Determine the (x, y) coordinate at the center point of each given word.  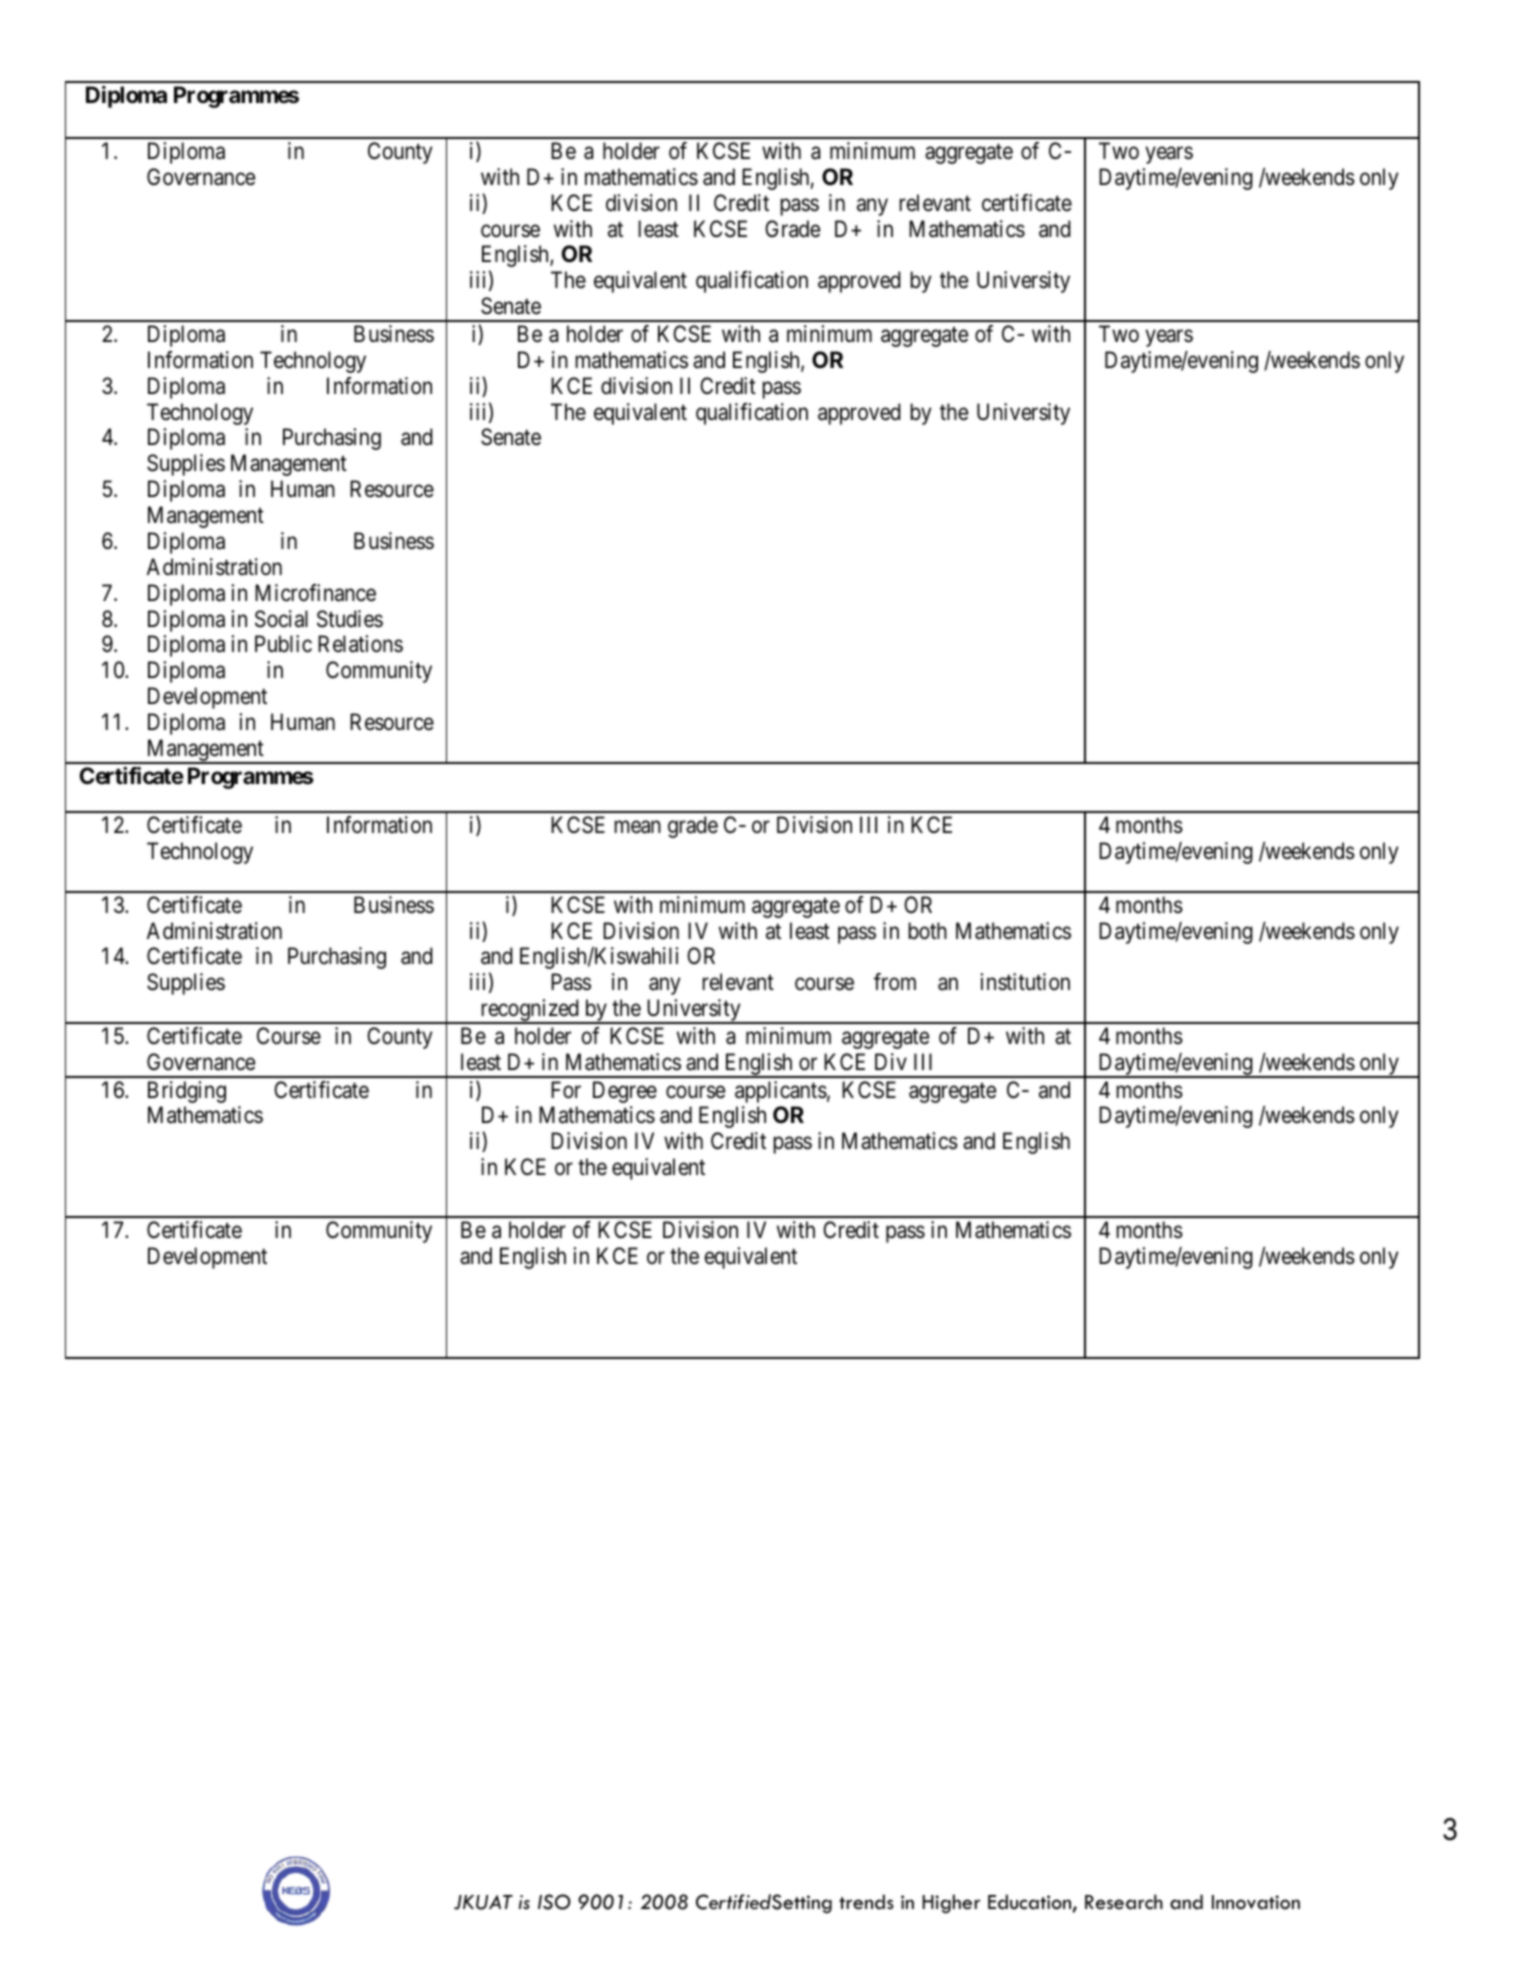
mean (637, 827)
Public (283, 644)
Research (1124, 1902)
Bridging (187, 1092)
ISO (554, 1902)
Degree (625, 1092)
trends (866, 1902)
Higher (951, 1904)
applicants (781, 1092)
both (927, 931)
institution (1025, 982)
